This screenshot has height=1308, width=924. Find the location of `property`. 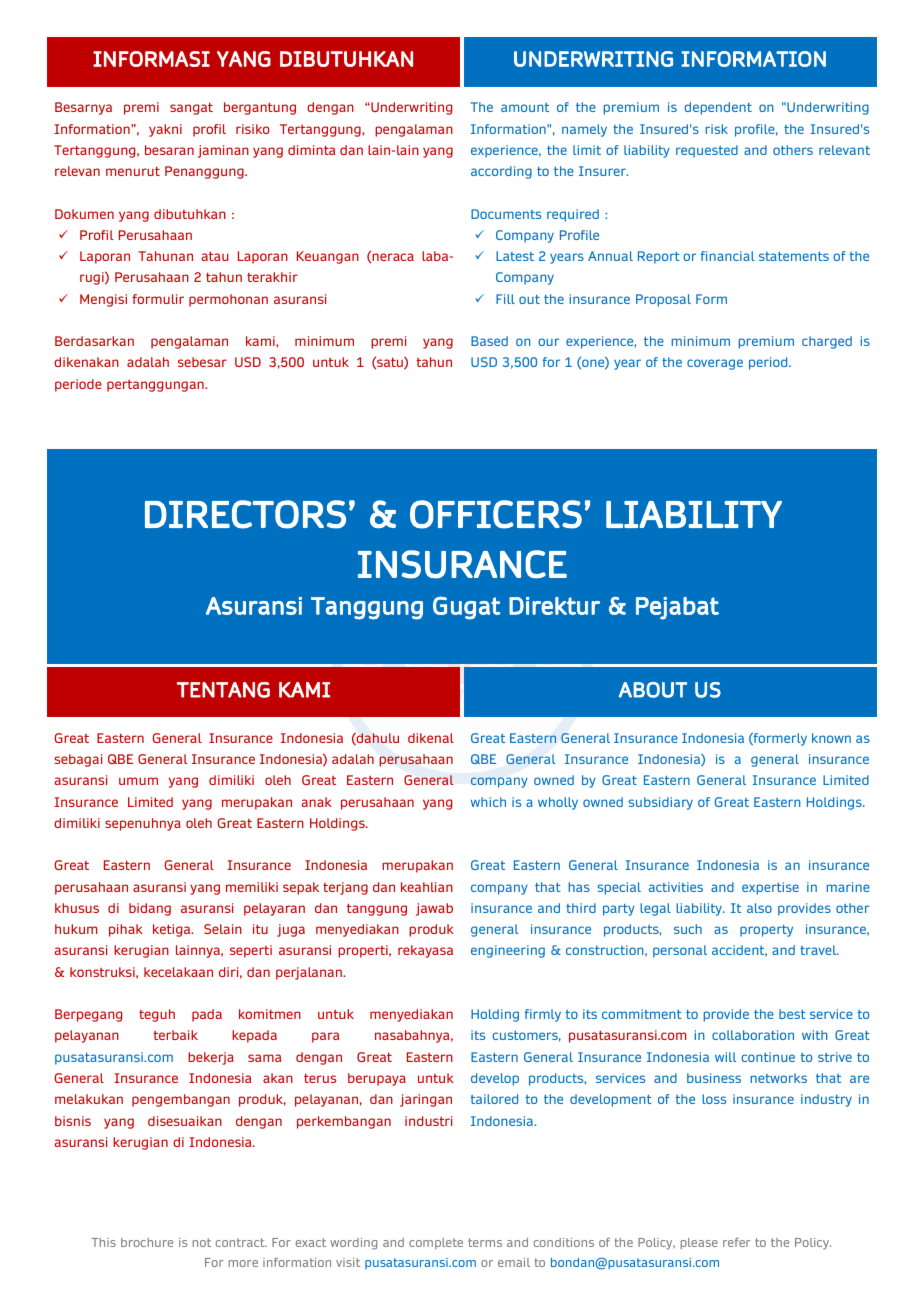

property is located at coordinates (766, 931).
